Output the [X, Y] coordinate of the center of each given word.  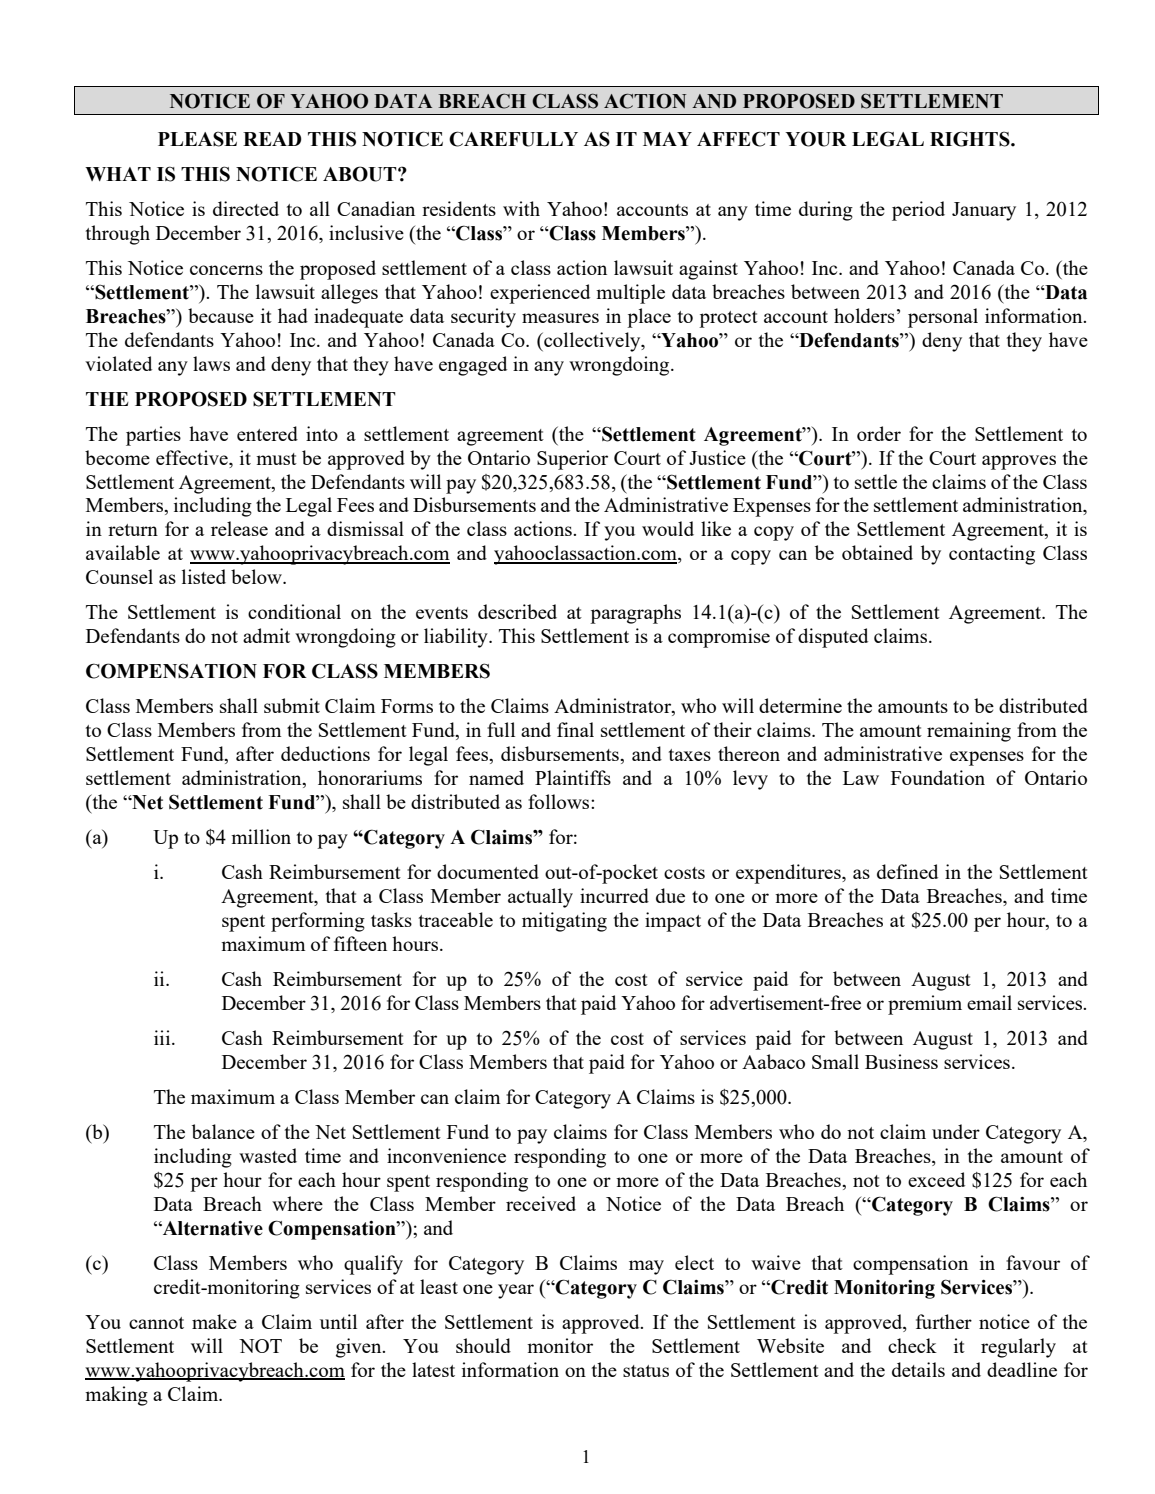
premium [925, 1005]
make [214, 1321]
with [521, 208]
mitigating [564, 922]
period [918, 211]
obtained [877, 552]
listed [204, 576]
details [918, 1369]
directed [246, 208]
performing [318, 922]
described [517, 611]
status [646, 1371]
